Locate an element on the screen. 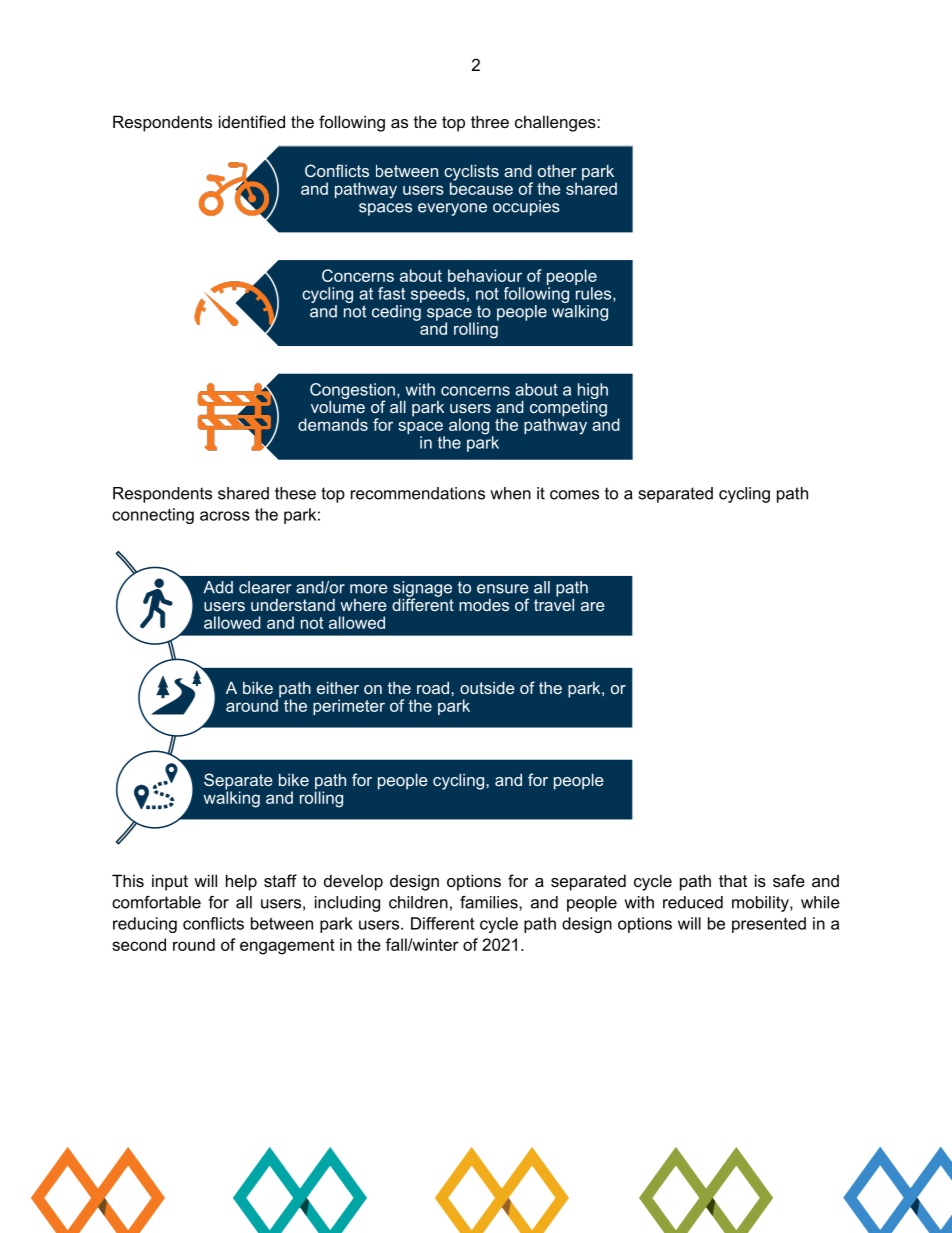  challenges is located at coordinates (556, 123).
